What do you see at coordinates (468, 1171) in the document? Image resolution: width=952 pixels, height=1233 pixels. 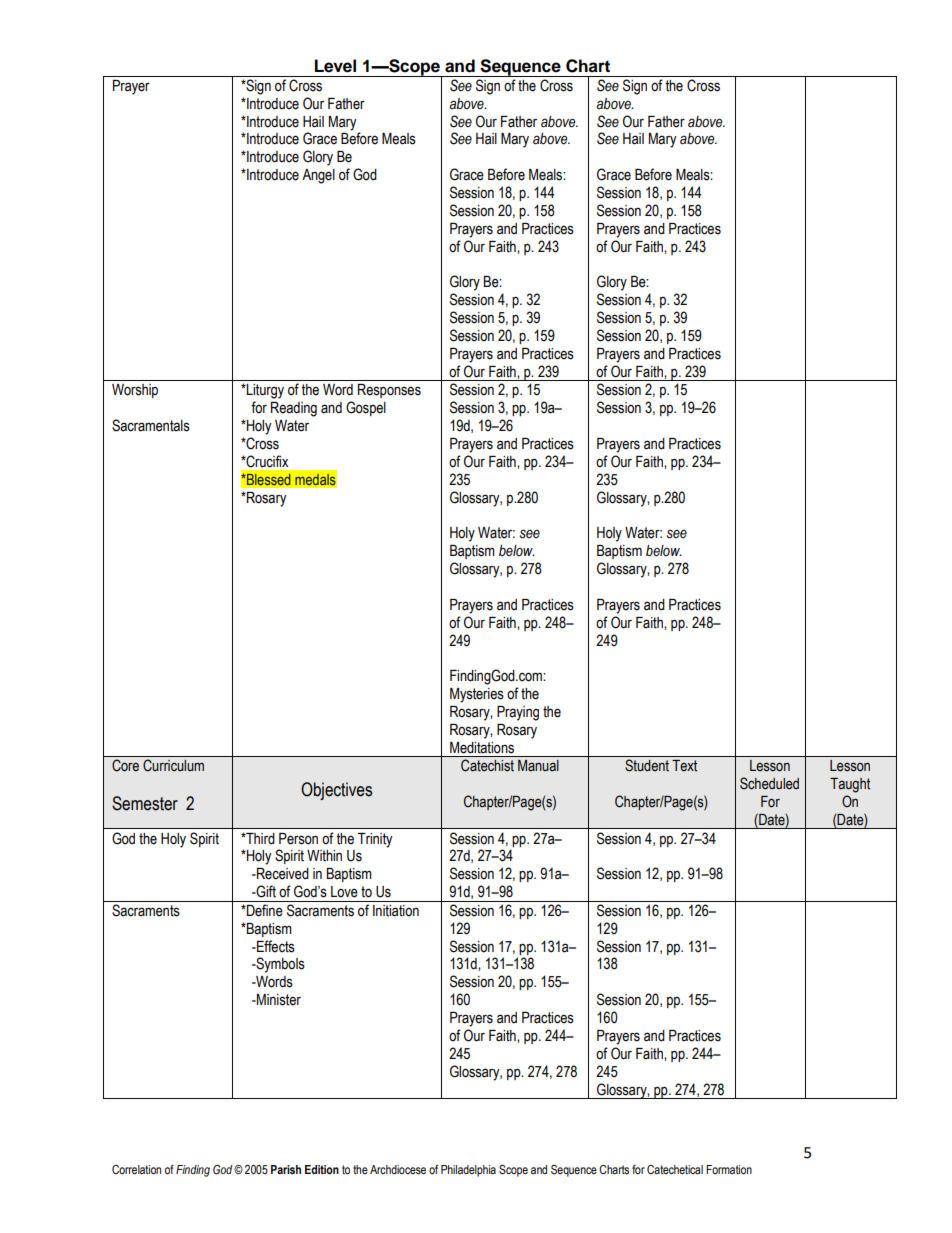 I see `Philadelphia` at bounding box center [468, 1171].
